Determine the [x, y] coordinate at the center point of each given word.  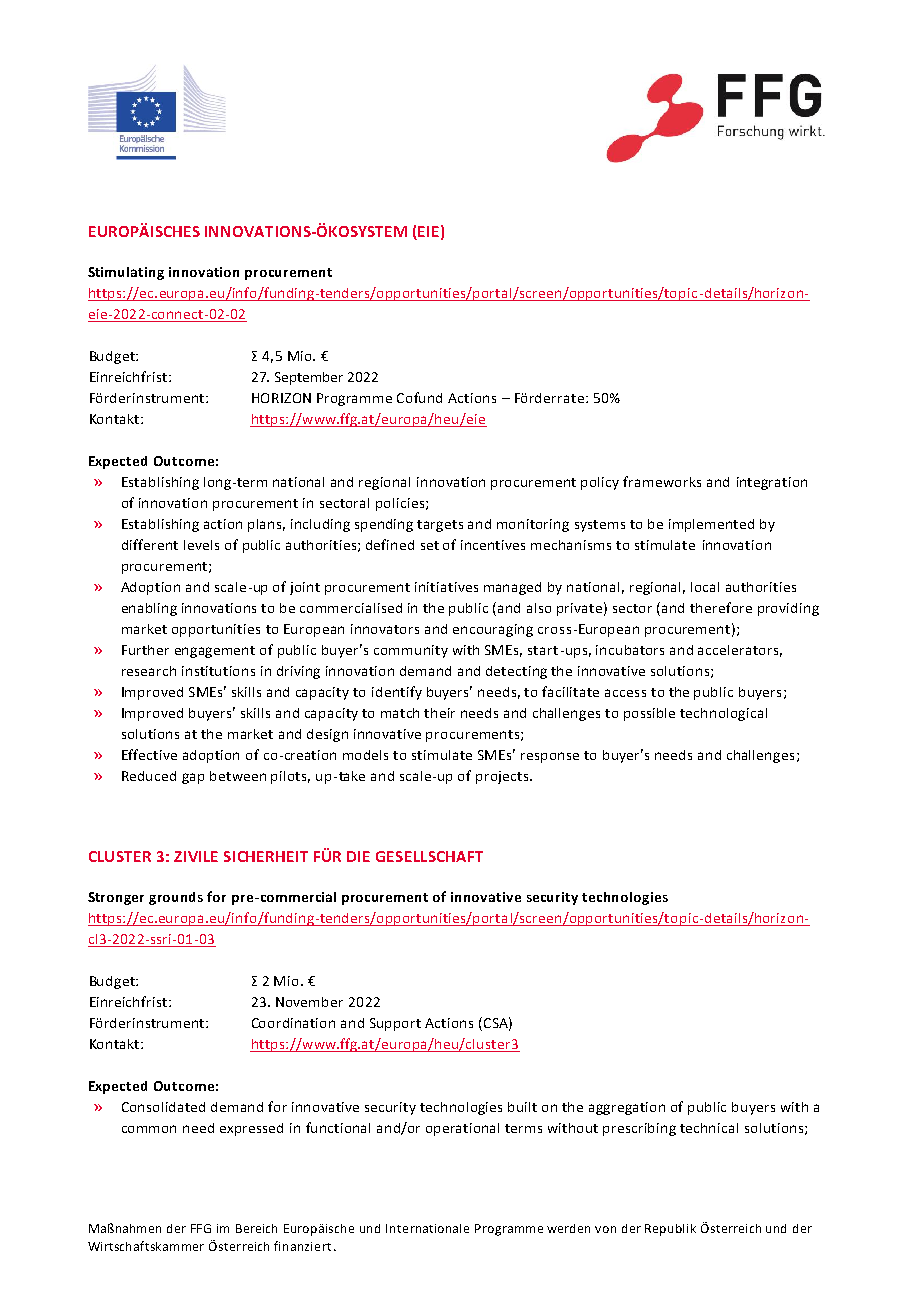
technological [723, 714]
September [309, 378]
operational [462, 1129]
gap [193, 778]
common [149, 1129]
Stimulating [126, 273]
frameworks [662, 481]
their [439, 713]
